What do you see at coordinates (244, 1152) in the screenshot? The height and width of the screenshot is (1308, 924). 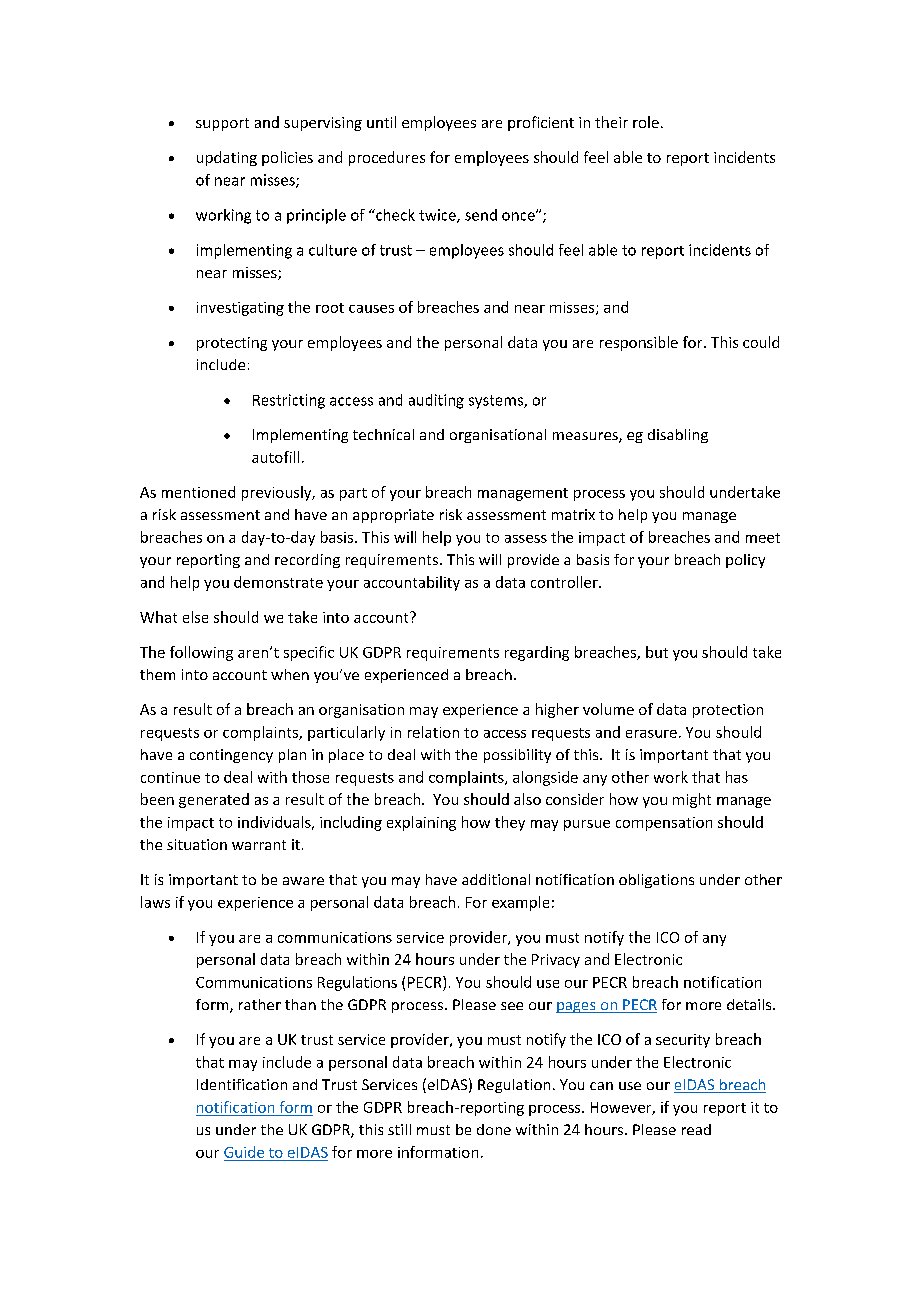 I see `Guide` at bounding box center [244, 1152].
